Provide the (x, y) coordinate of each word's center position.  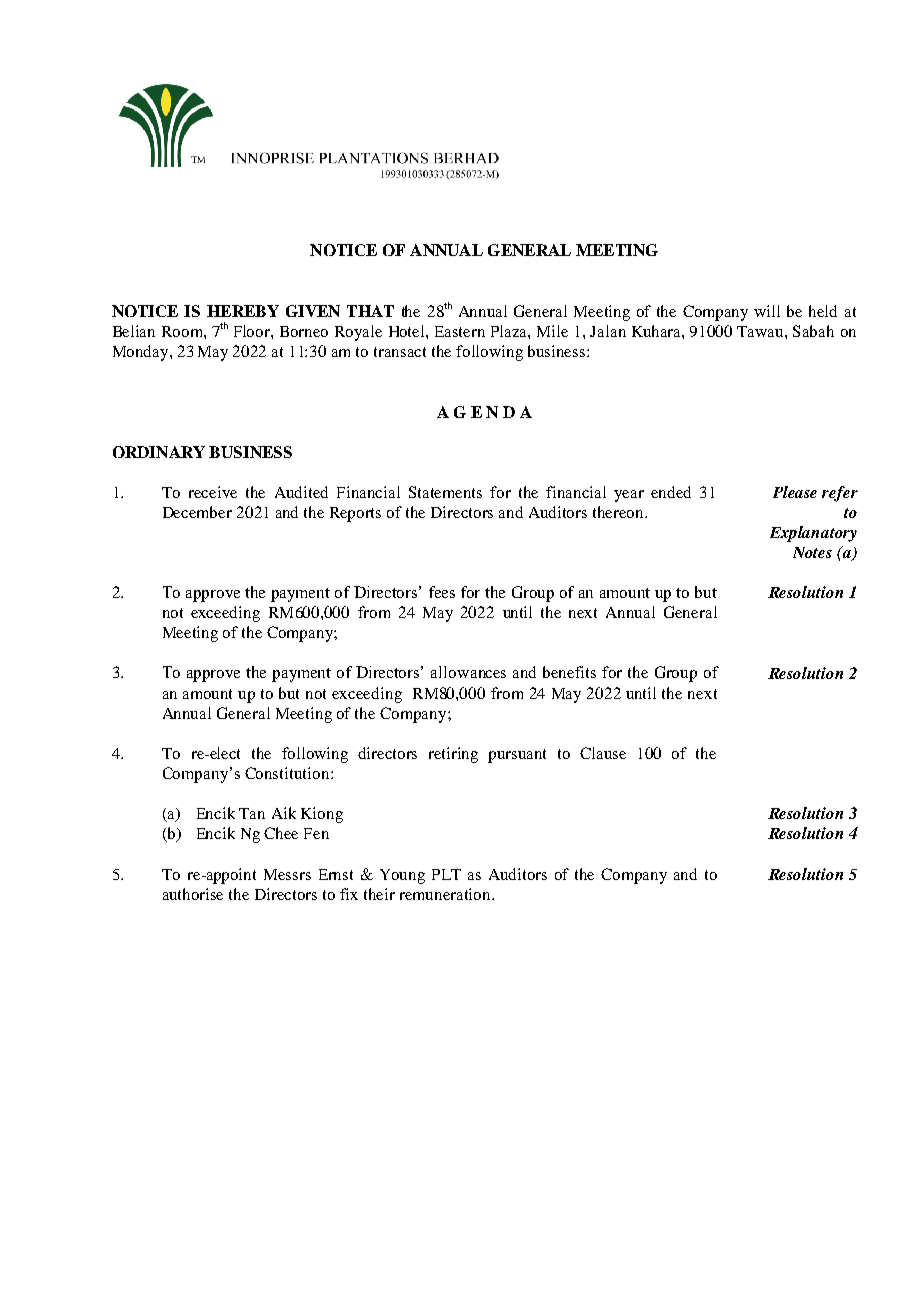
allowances (468, 672)
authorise (193, 894)
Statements (445, 492)
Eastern (460, 331)
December (197, 512)
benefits (569, 672)
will (767, 311)
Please (795, 492)
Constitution (288, 773)
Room (183, 331)
